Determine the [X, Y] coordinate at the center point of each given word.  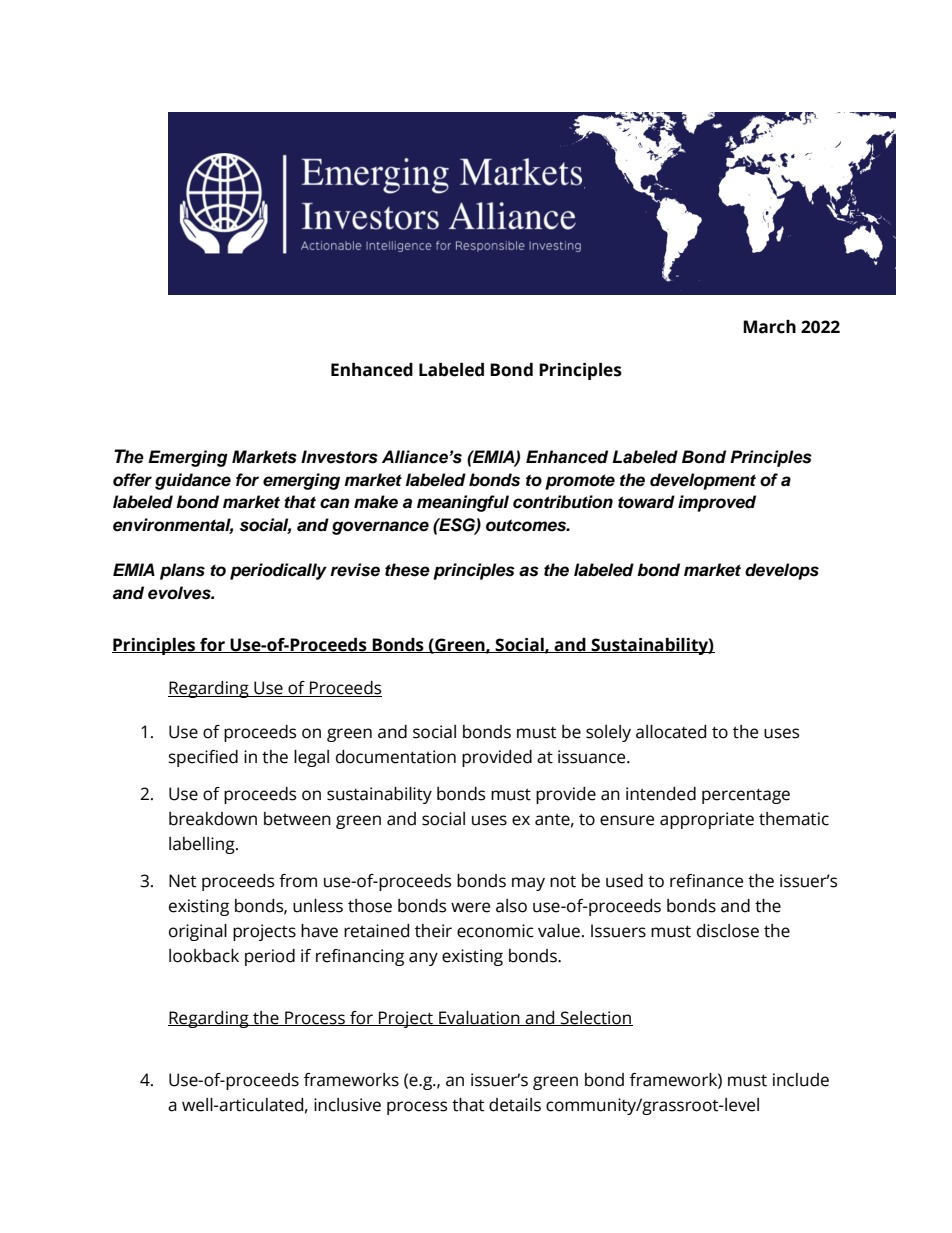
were [470, 907]
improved [717, 503]
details [515, 1105]
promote [580, 482]
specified [203, 758]
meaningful [463, 503]
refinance [706, 881]
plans [182, 571]
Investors [339, 457]
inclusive [347, 1105]
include [801, 1080]
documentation [396, 757]
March [769, 327]
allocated [671, 732]
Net [182, 881]
